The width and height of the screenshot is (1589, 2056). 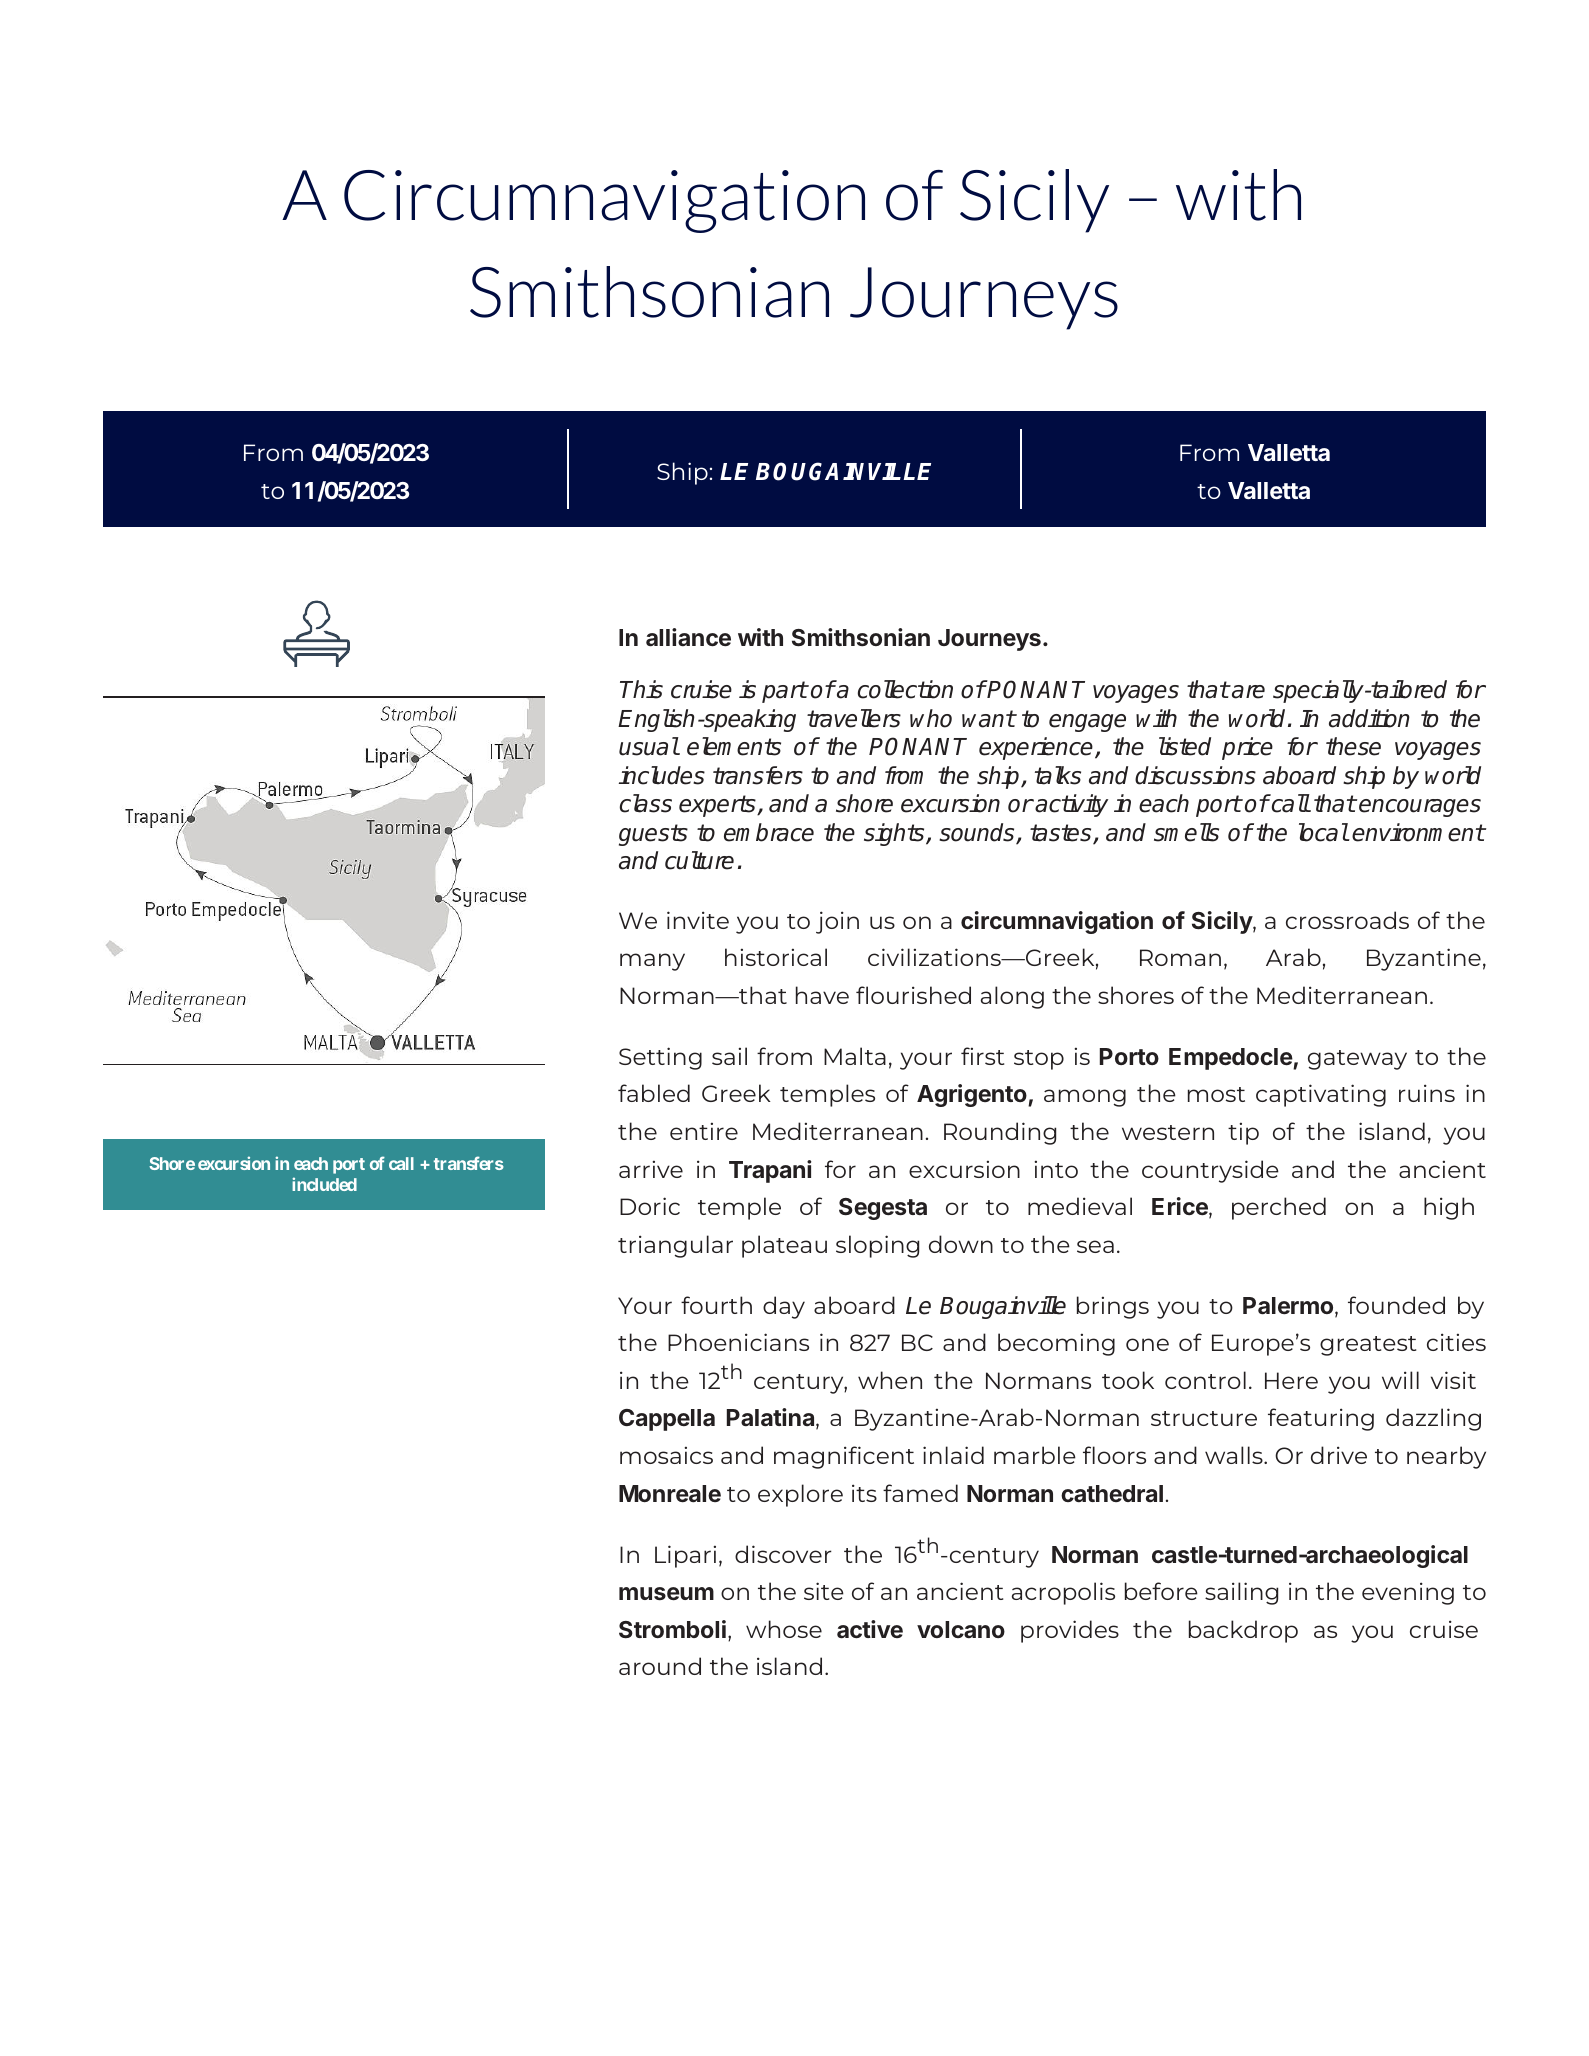 What do you see at coordinates (890, 1380) in the screenshot?
I see `when` at bounding box center [890, 1380].
